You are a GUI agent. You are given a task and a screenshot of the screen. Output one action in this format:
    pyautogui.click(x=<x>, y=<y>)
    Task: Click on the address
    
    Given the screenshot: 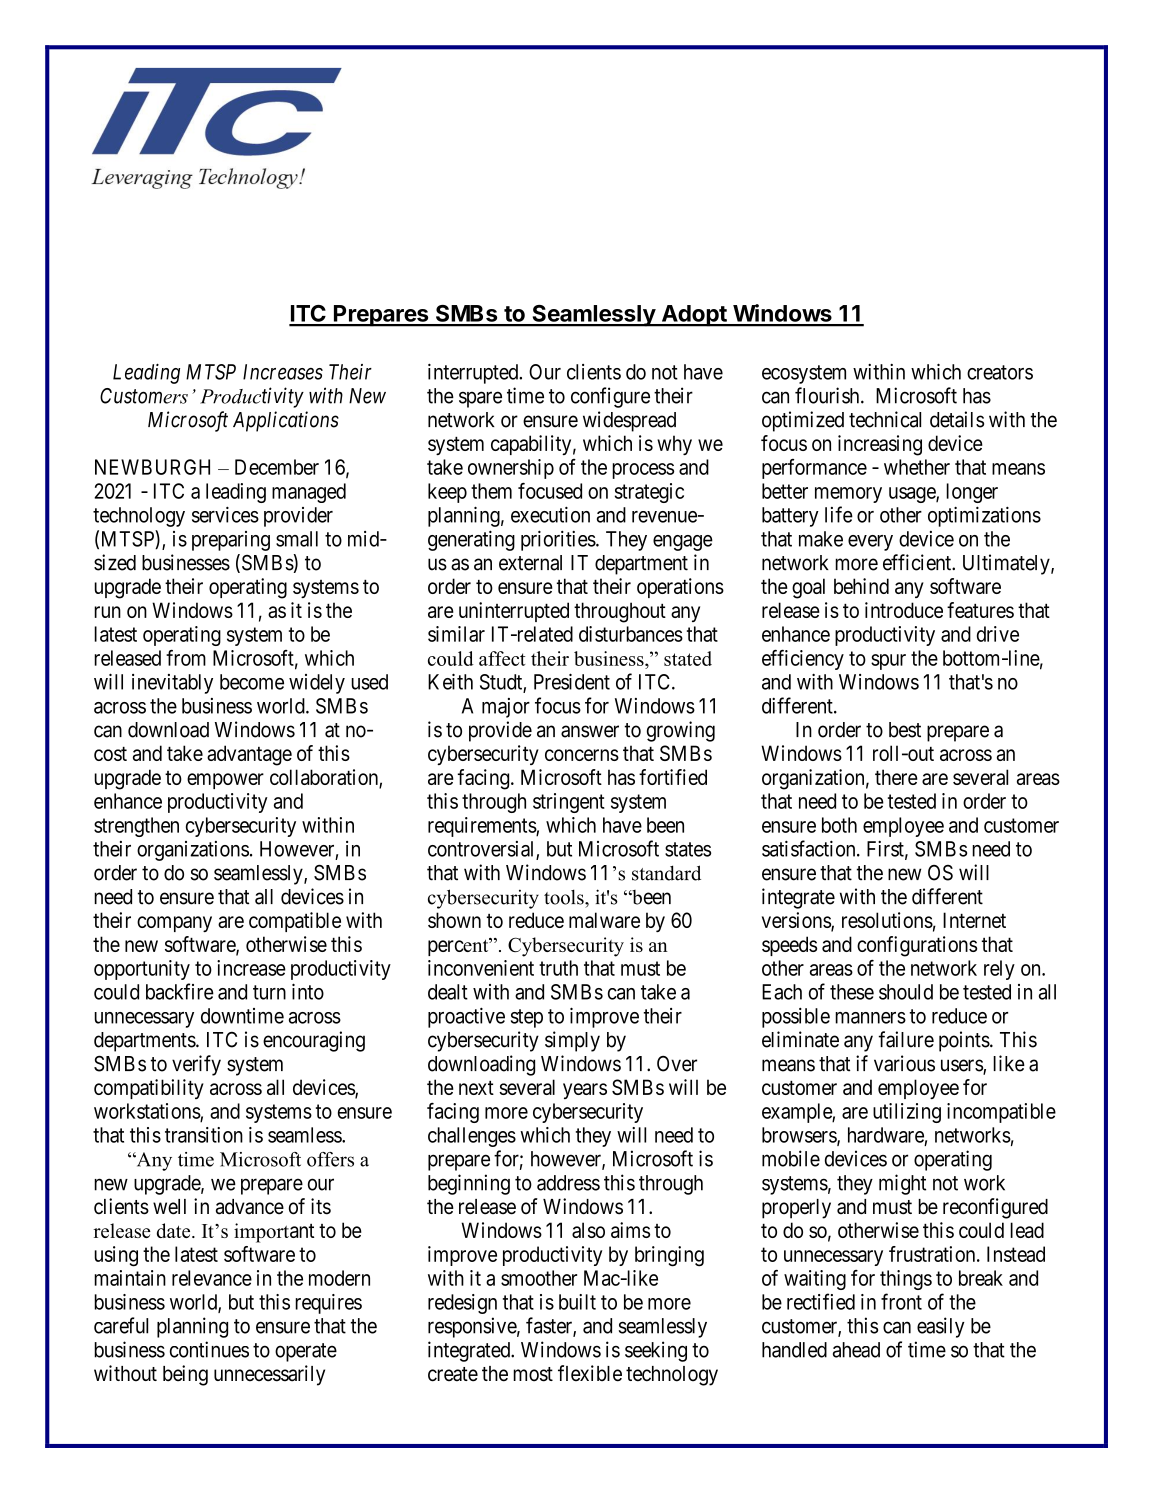 What is the action you would take?
    pyautogui.click(x=568, y=1183)
